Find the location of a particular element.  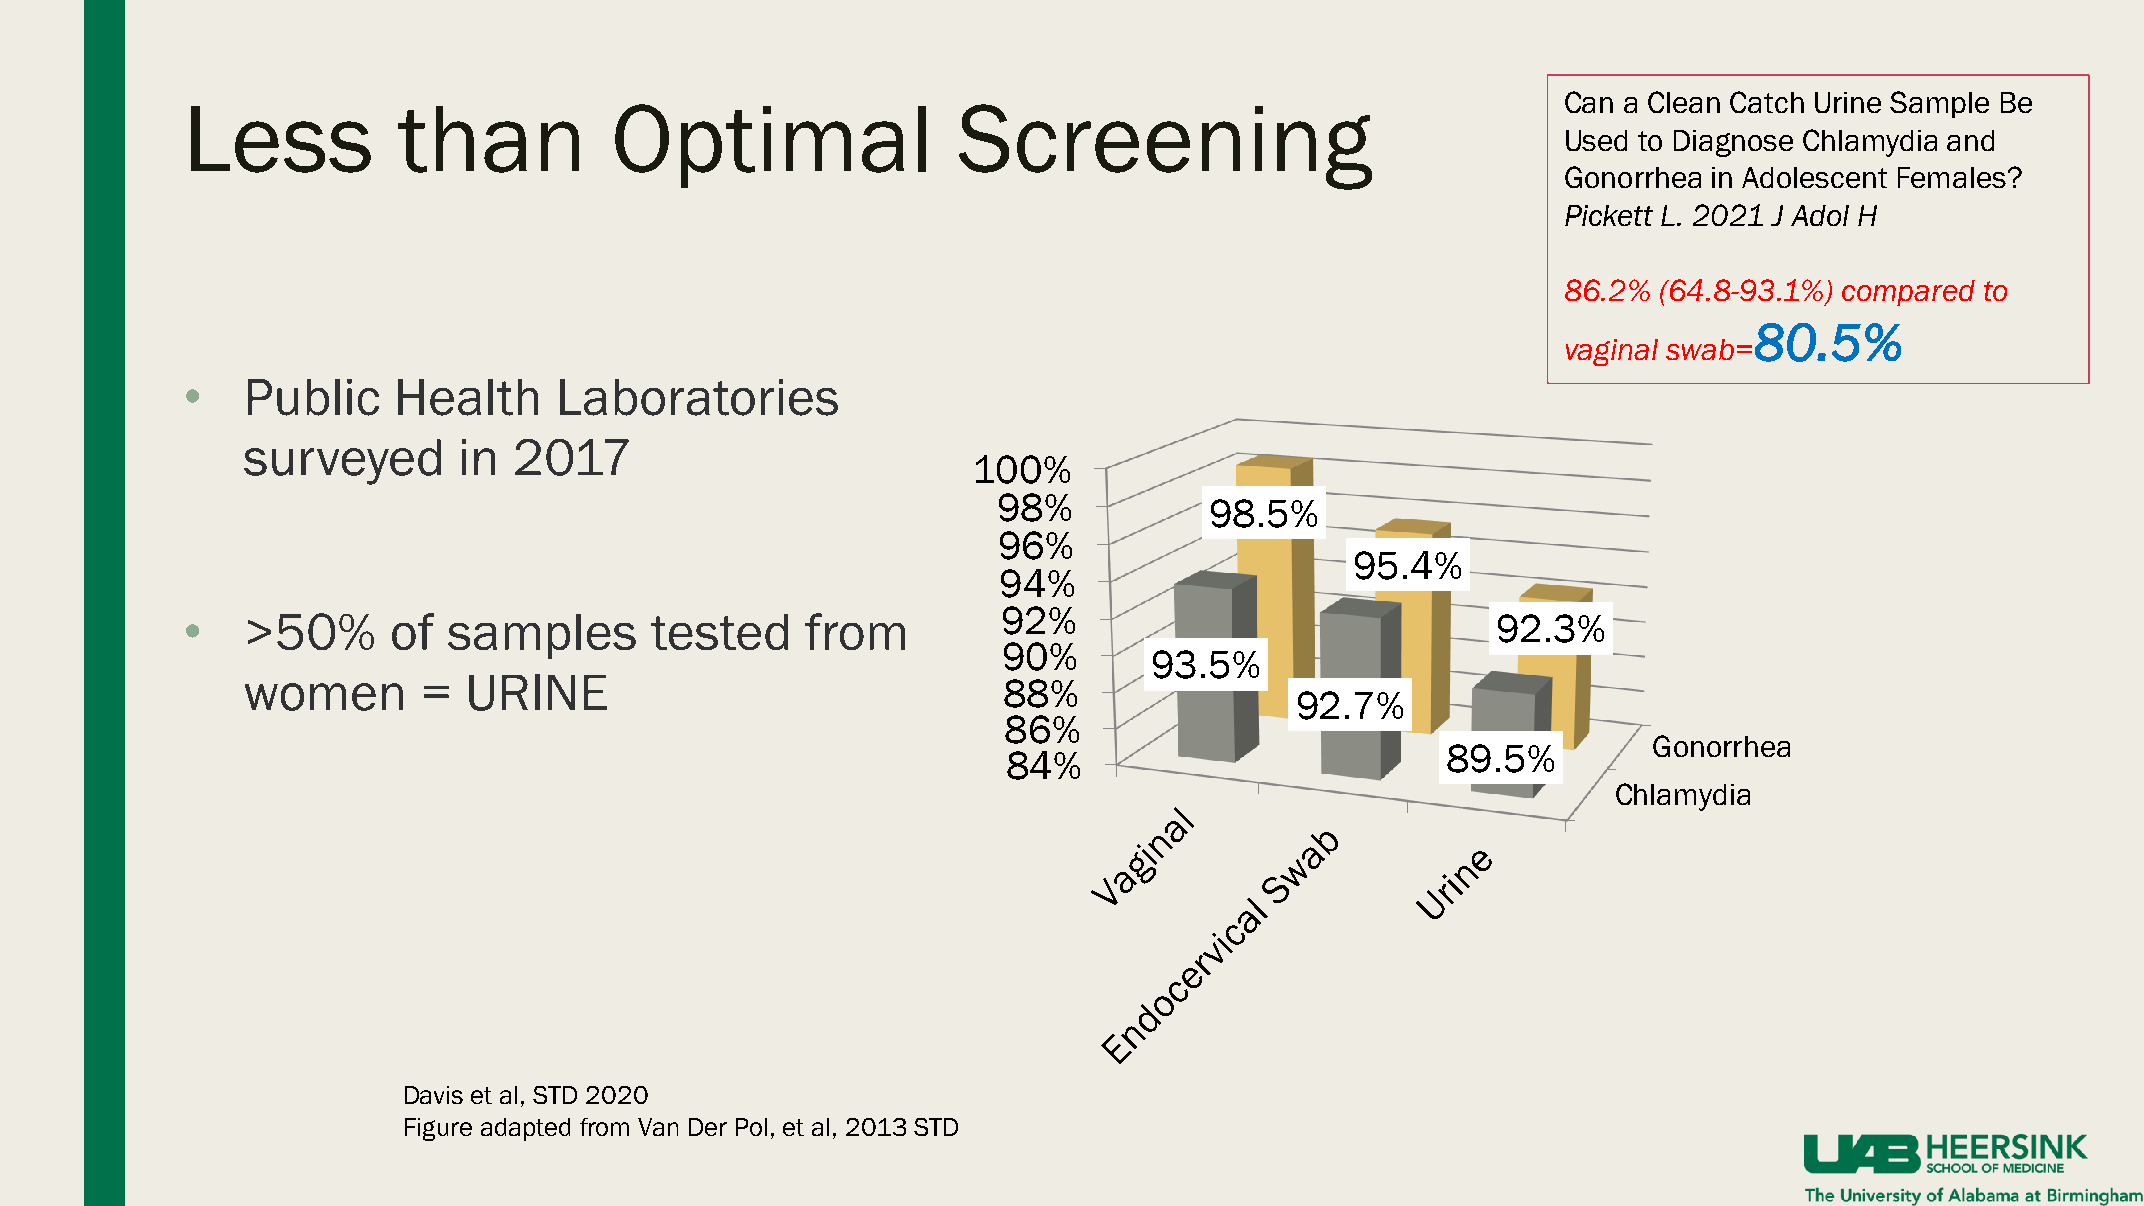

than is located at coordinates (488, 139).
